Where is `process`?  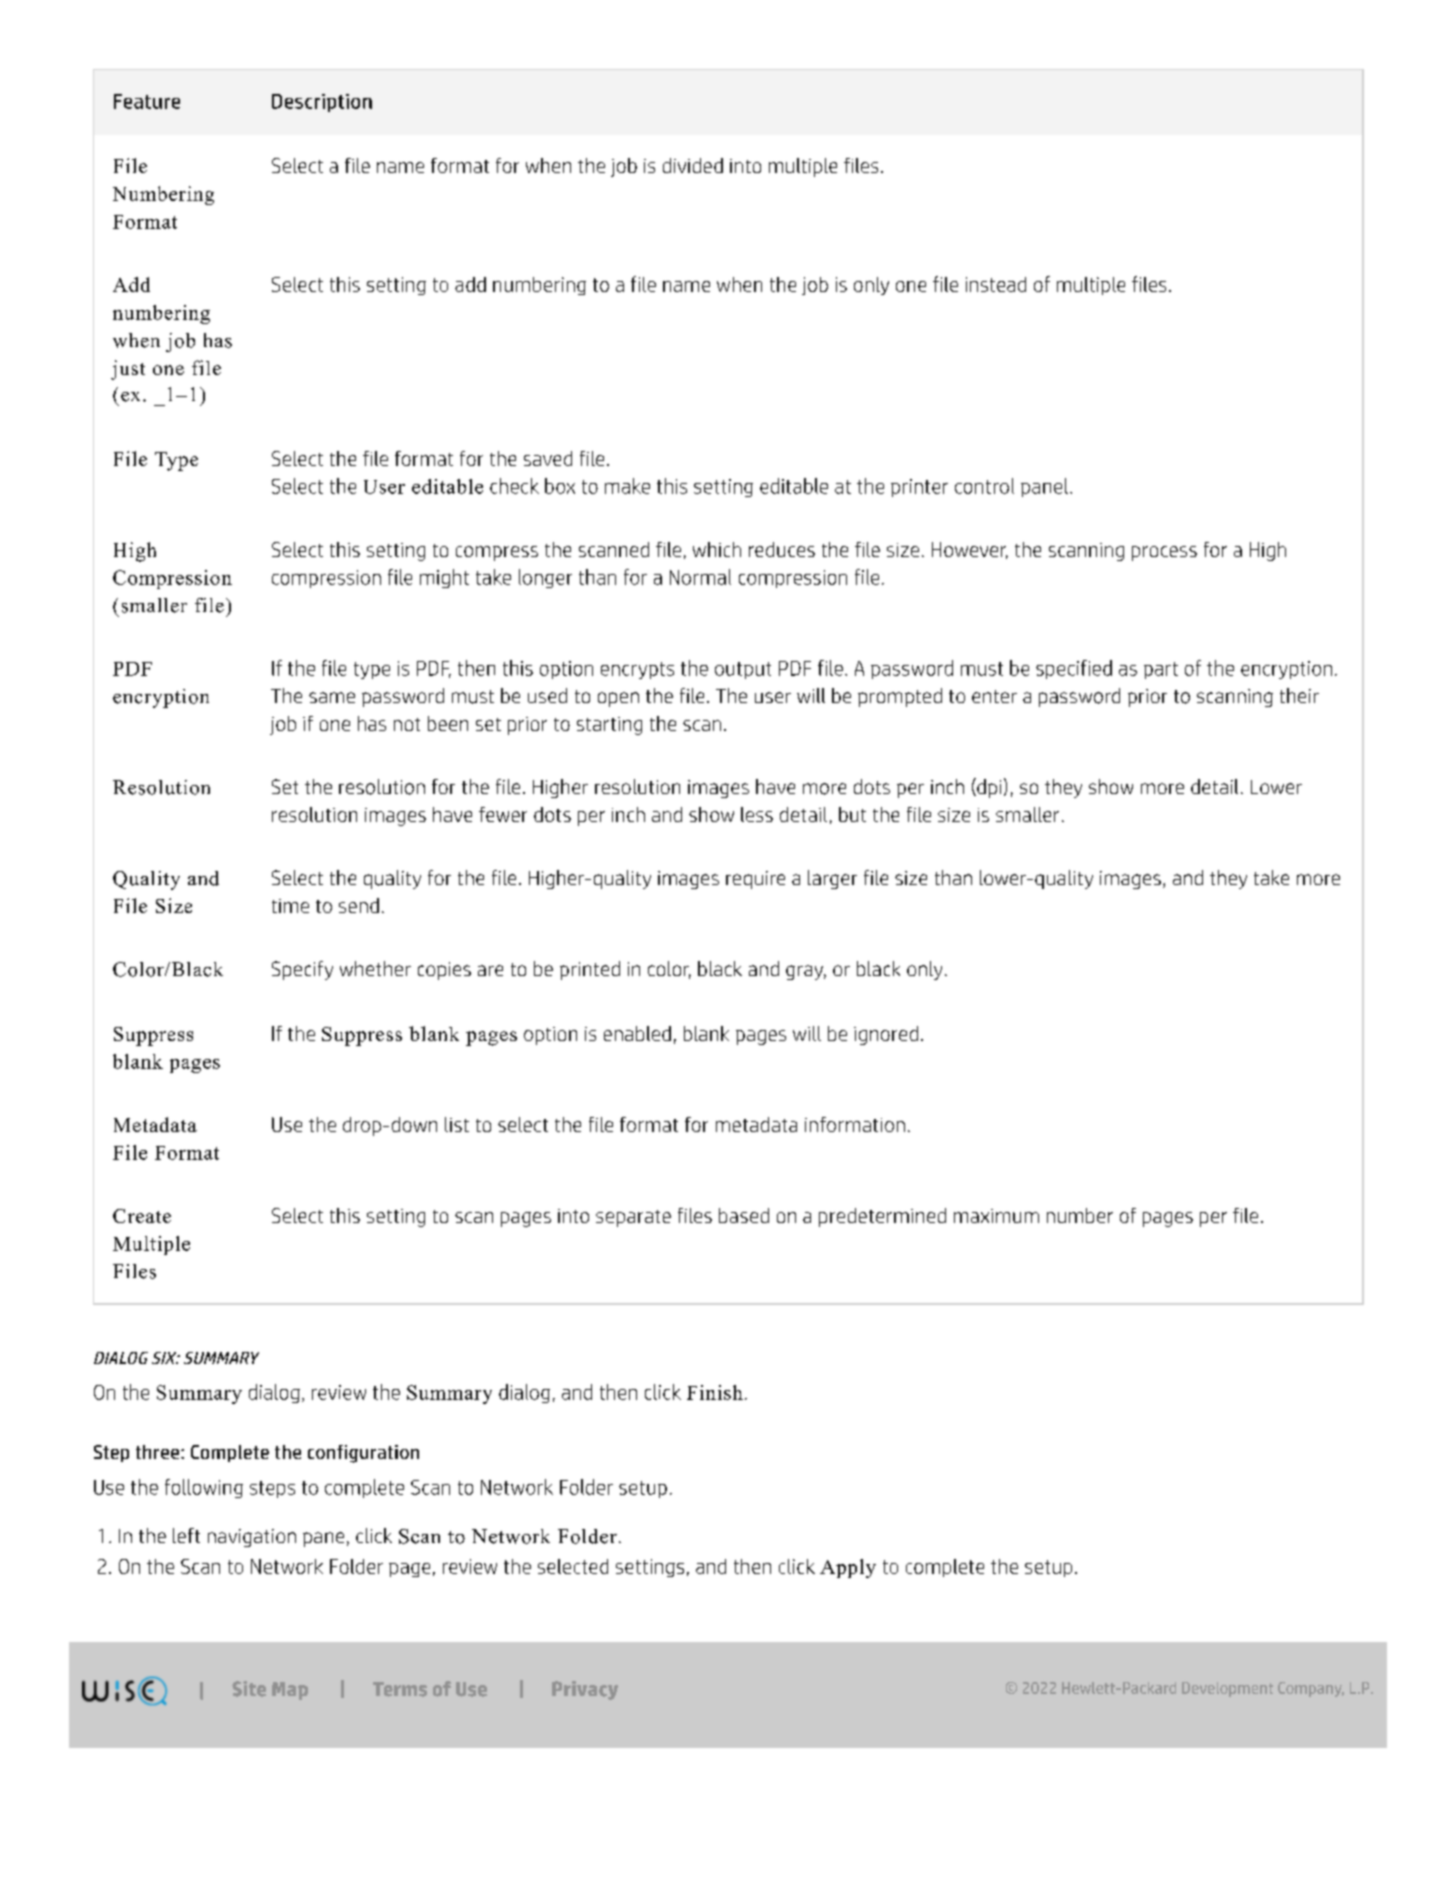
process is located at coordinates (1164, 553).
